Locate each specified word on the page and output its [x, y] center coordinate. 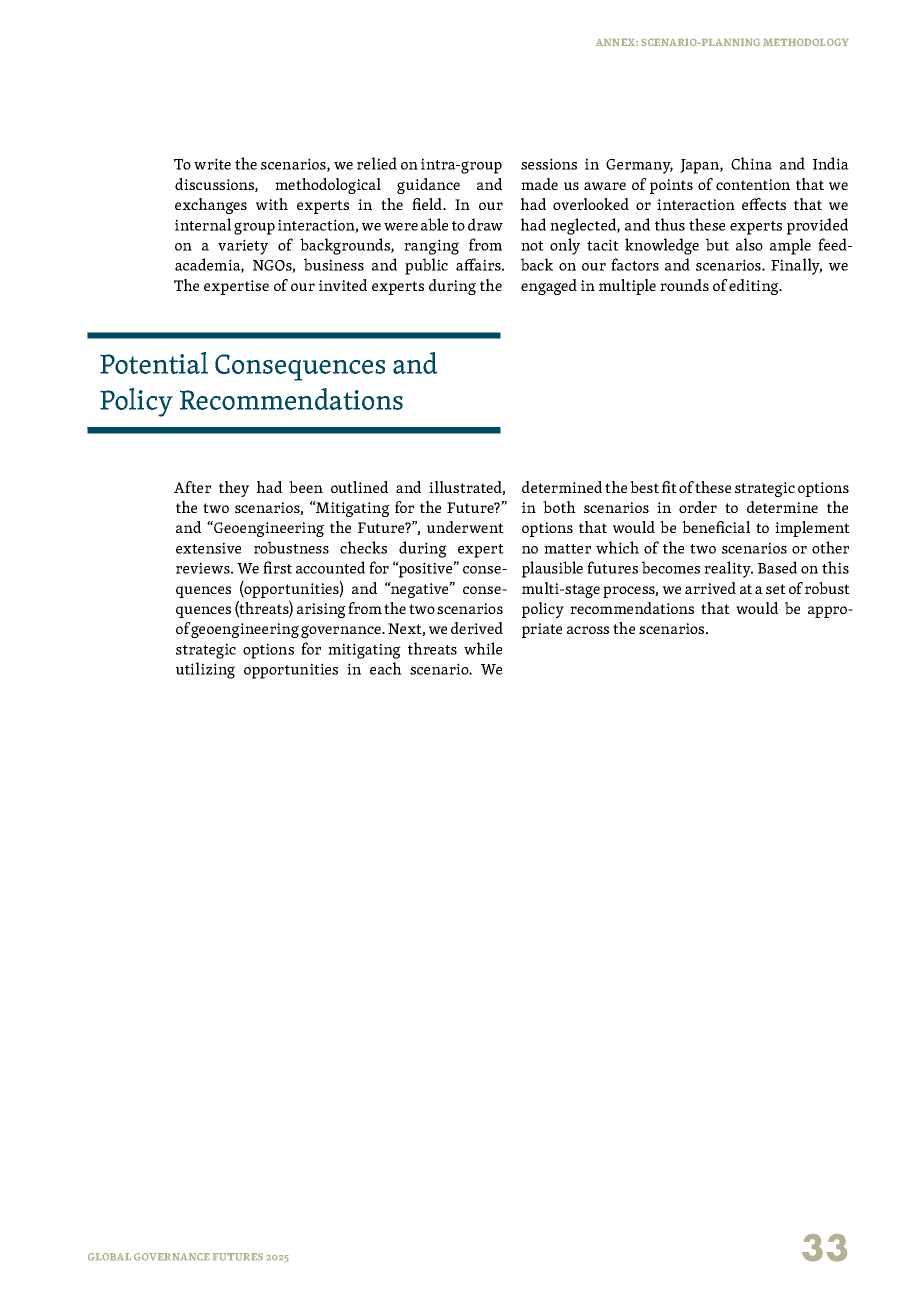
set [776, 589]
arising [321, 610]
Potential [154, 363]
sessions [549, 164]
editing [755, 287]
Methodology [805, 42]
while [483, 648]
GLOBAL [109, 1256]
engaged [549, 287]
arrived [710, 588]
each [386, 668]
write [212, 164]
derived [477, 628]
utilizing [205, 670]
